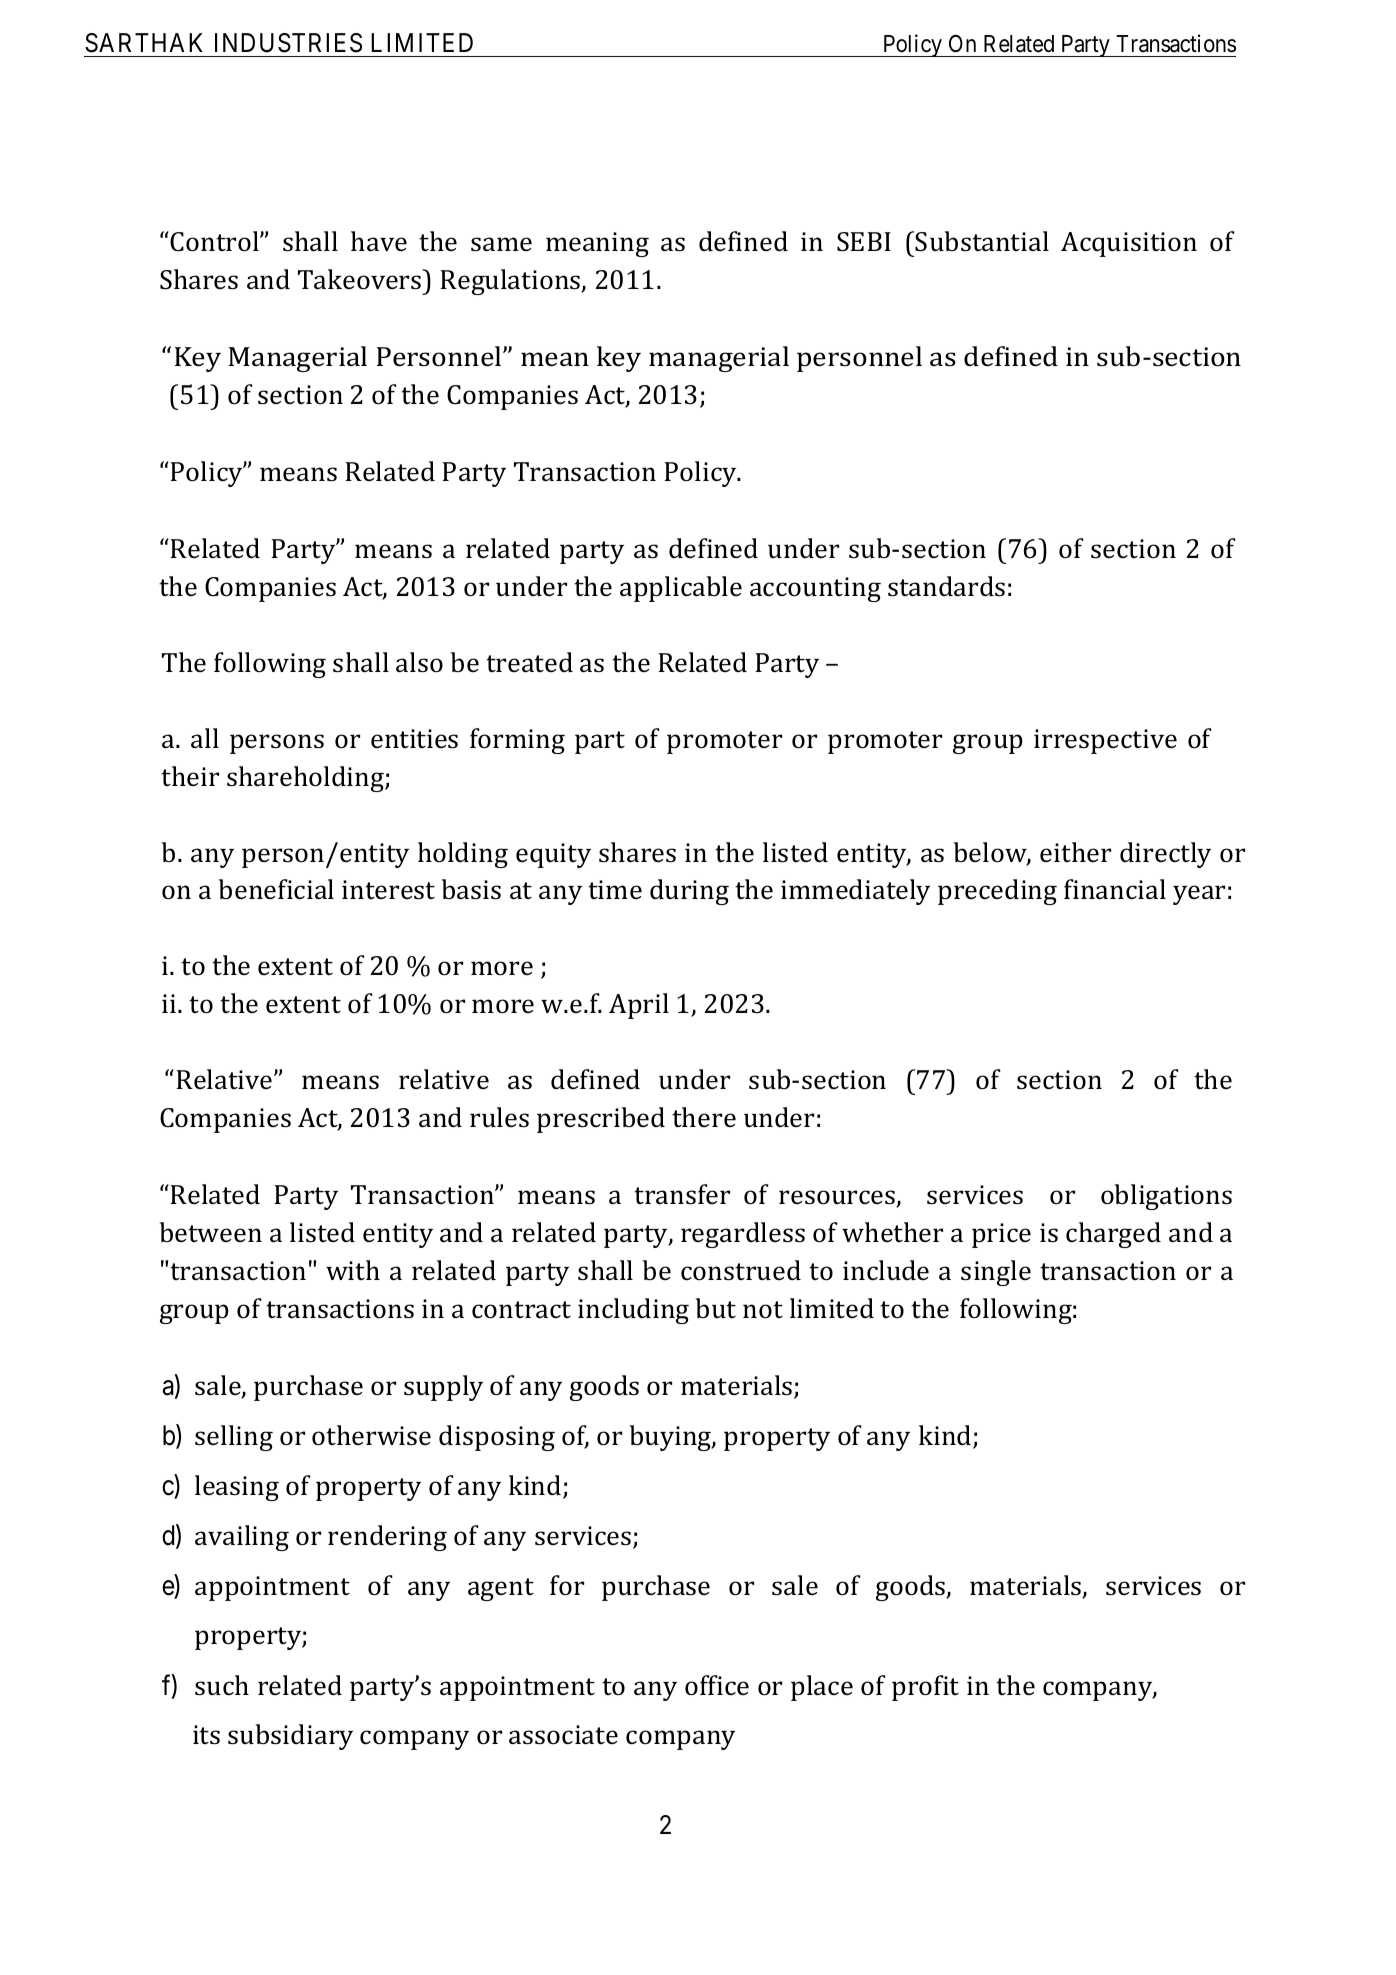 Image resolution: width=1396 pixels, height=1975 pixels. Describe the element at coordinates (982, 241) in the screenshot. I see `Substantial` at that location.
